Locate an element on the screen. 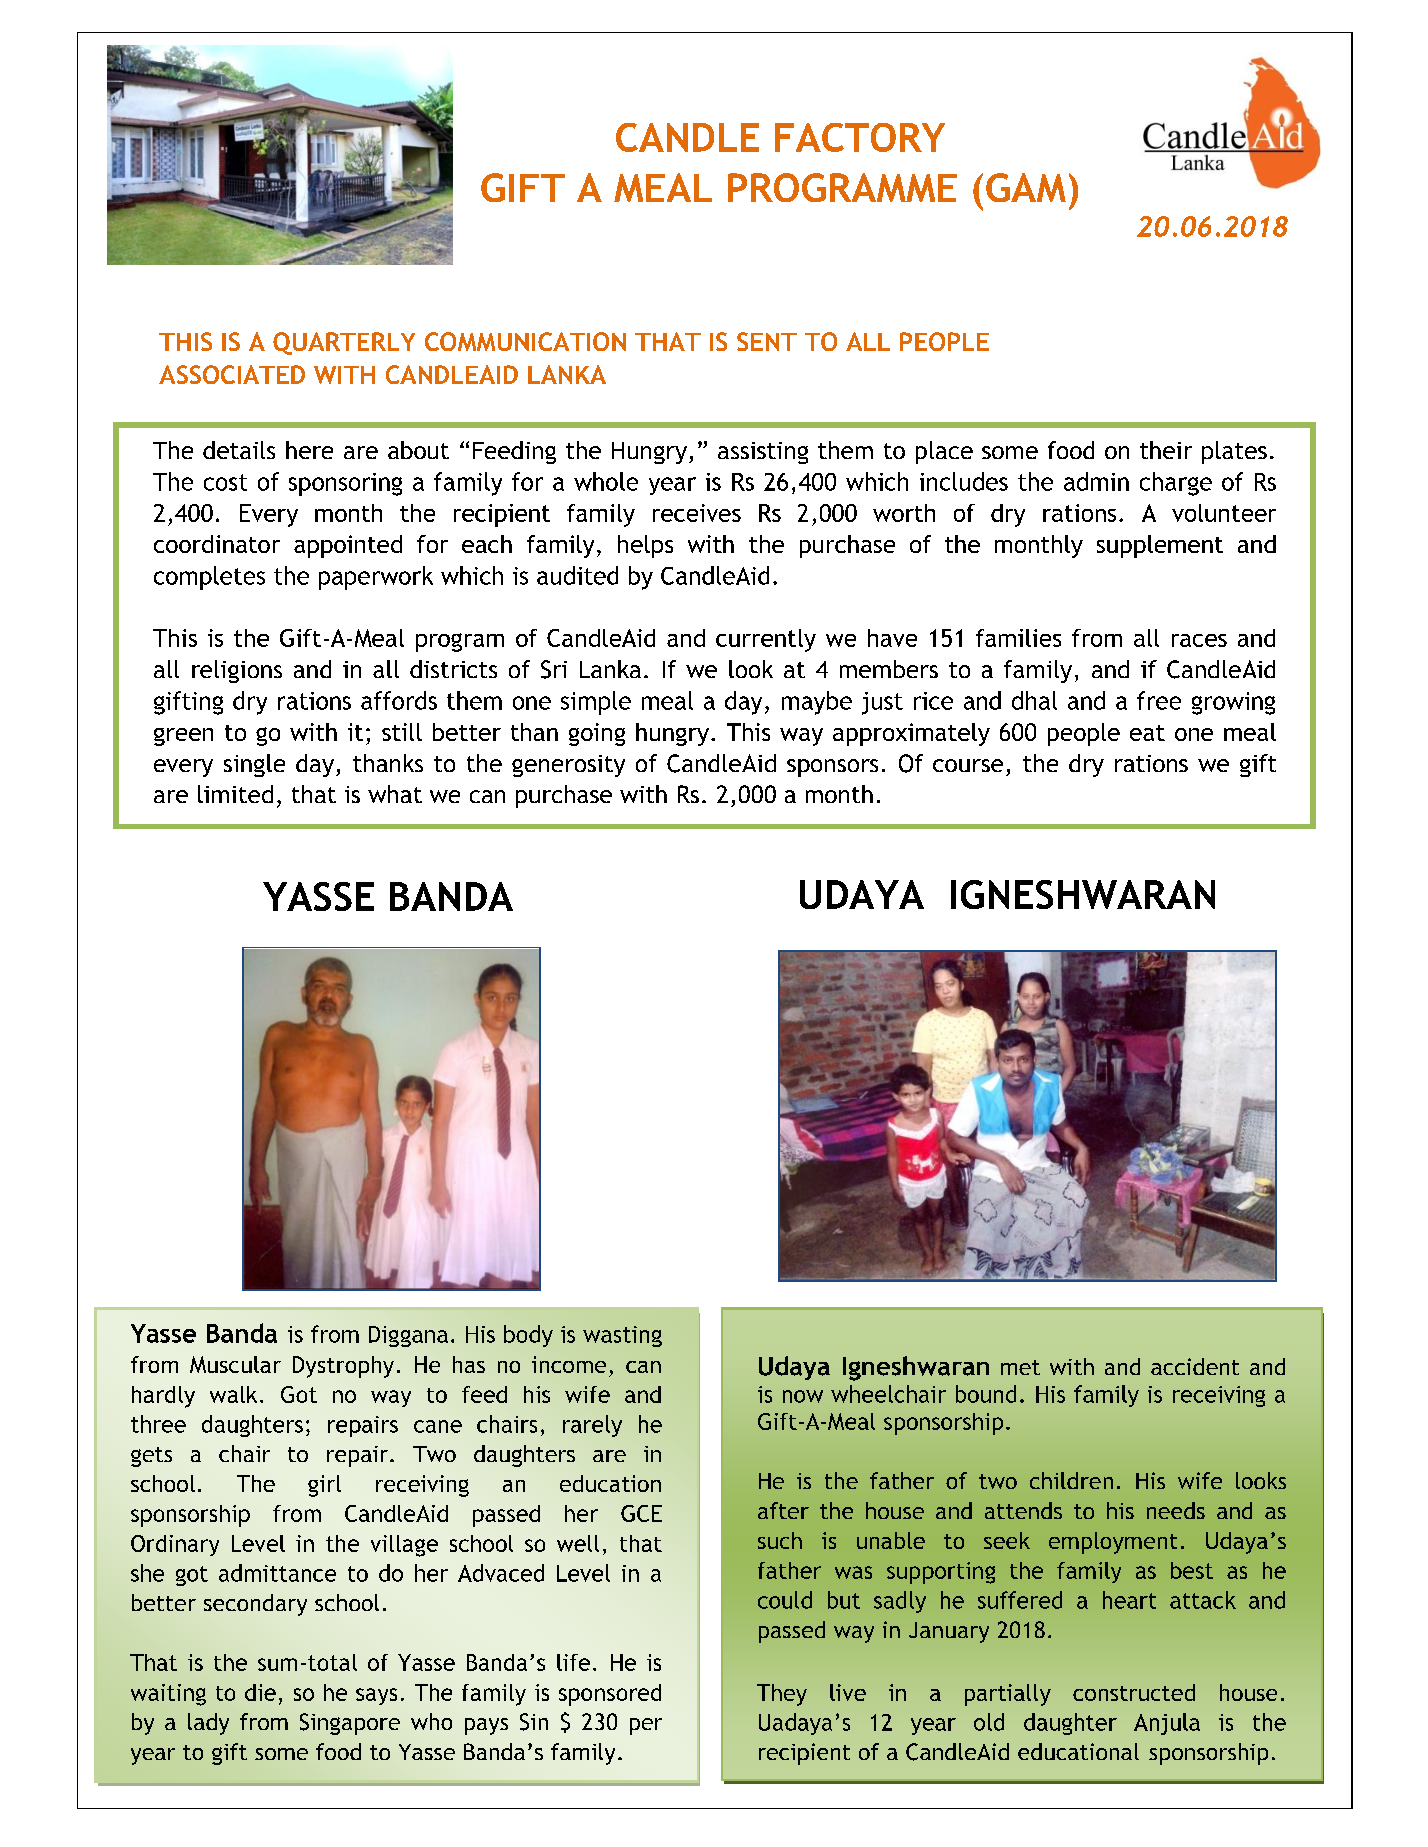 The width and height of the screenshot is (1428, 1847). Muscular is located at coordinates (235, 1364).
